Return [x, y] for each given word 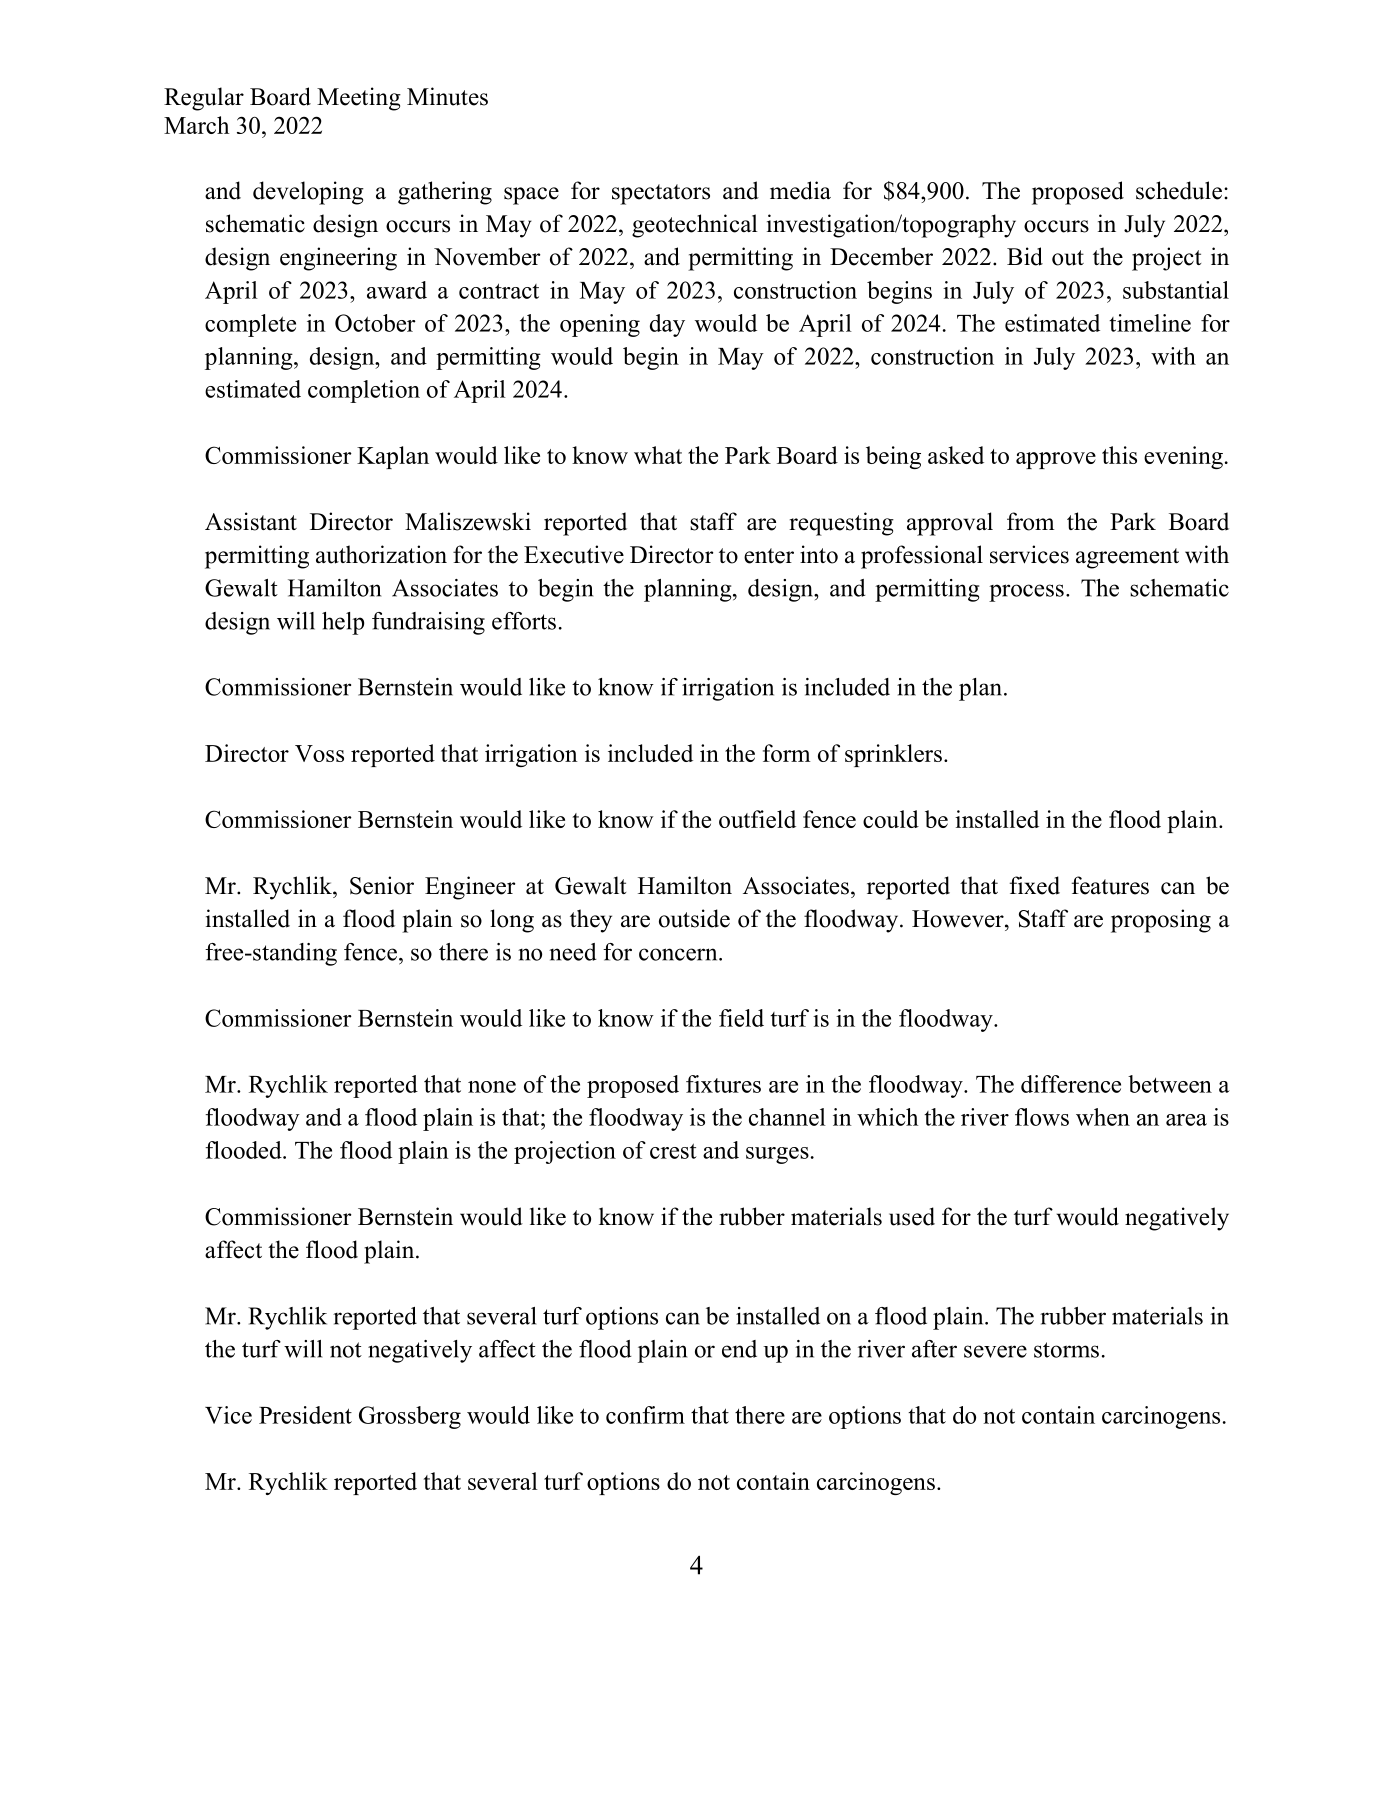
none [492, 1087]
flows [1042, 1117]
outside [694, 918]
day [667, 325]
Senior [382, 885]
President [305, 1415]
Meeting [359, 99]
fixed [1035, 885]
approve [1056, 460]
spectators [661, 194]
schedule [1179, 190]
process [1026, 593]
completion [364, 391]
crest [673, 1151]
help [343, 623]
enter [769, 556]
